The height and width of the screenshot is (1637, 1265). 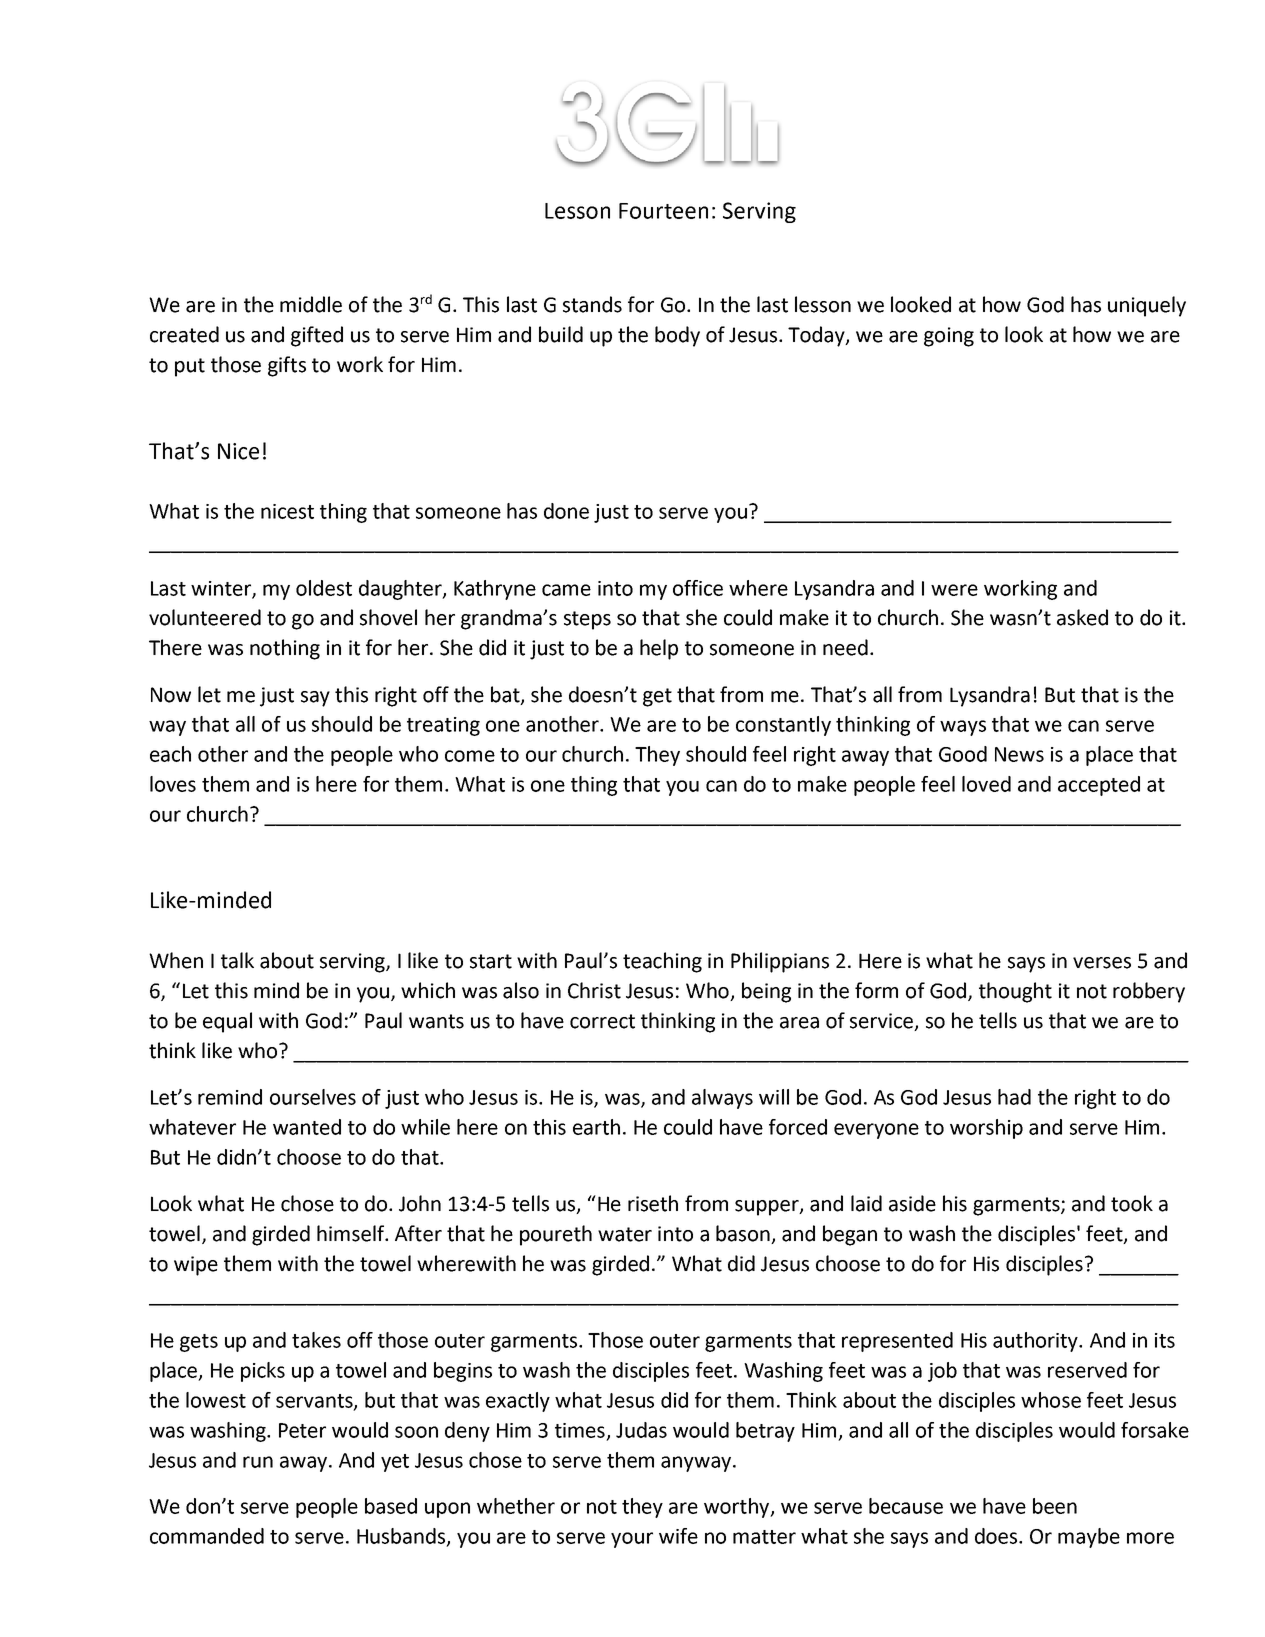 I want to click on uniquely, so click(x=1147, y=306).
